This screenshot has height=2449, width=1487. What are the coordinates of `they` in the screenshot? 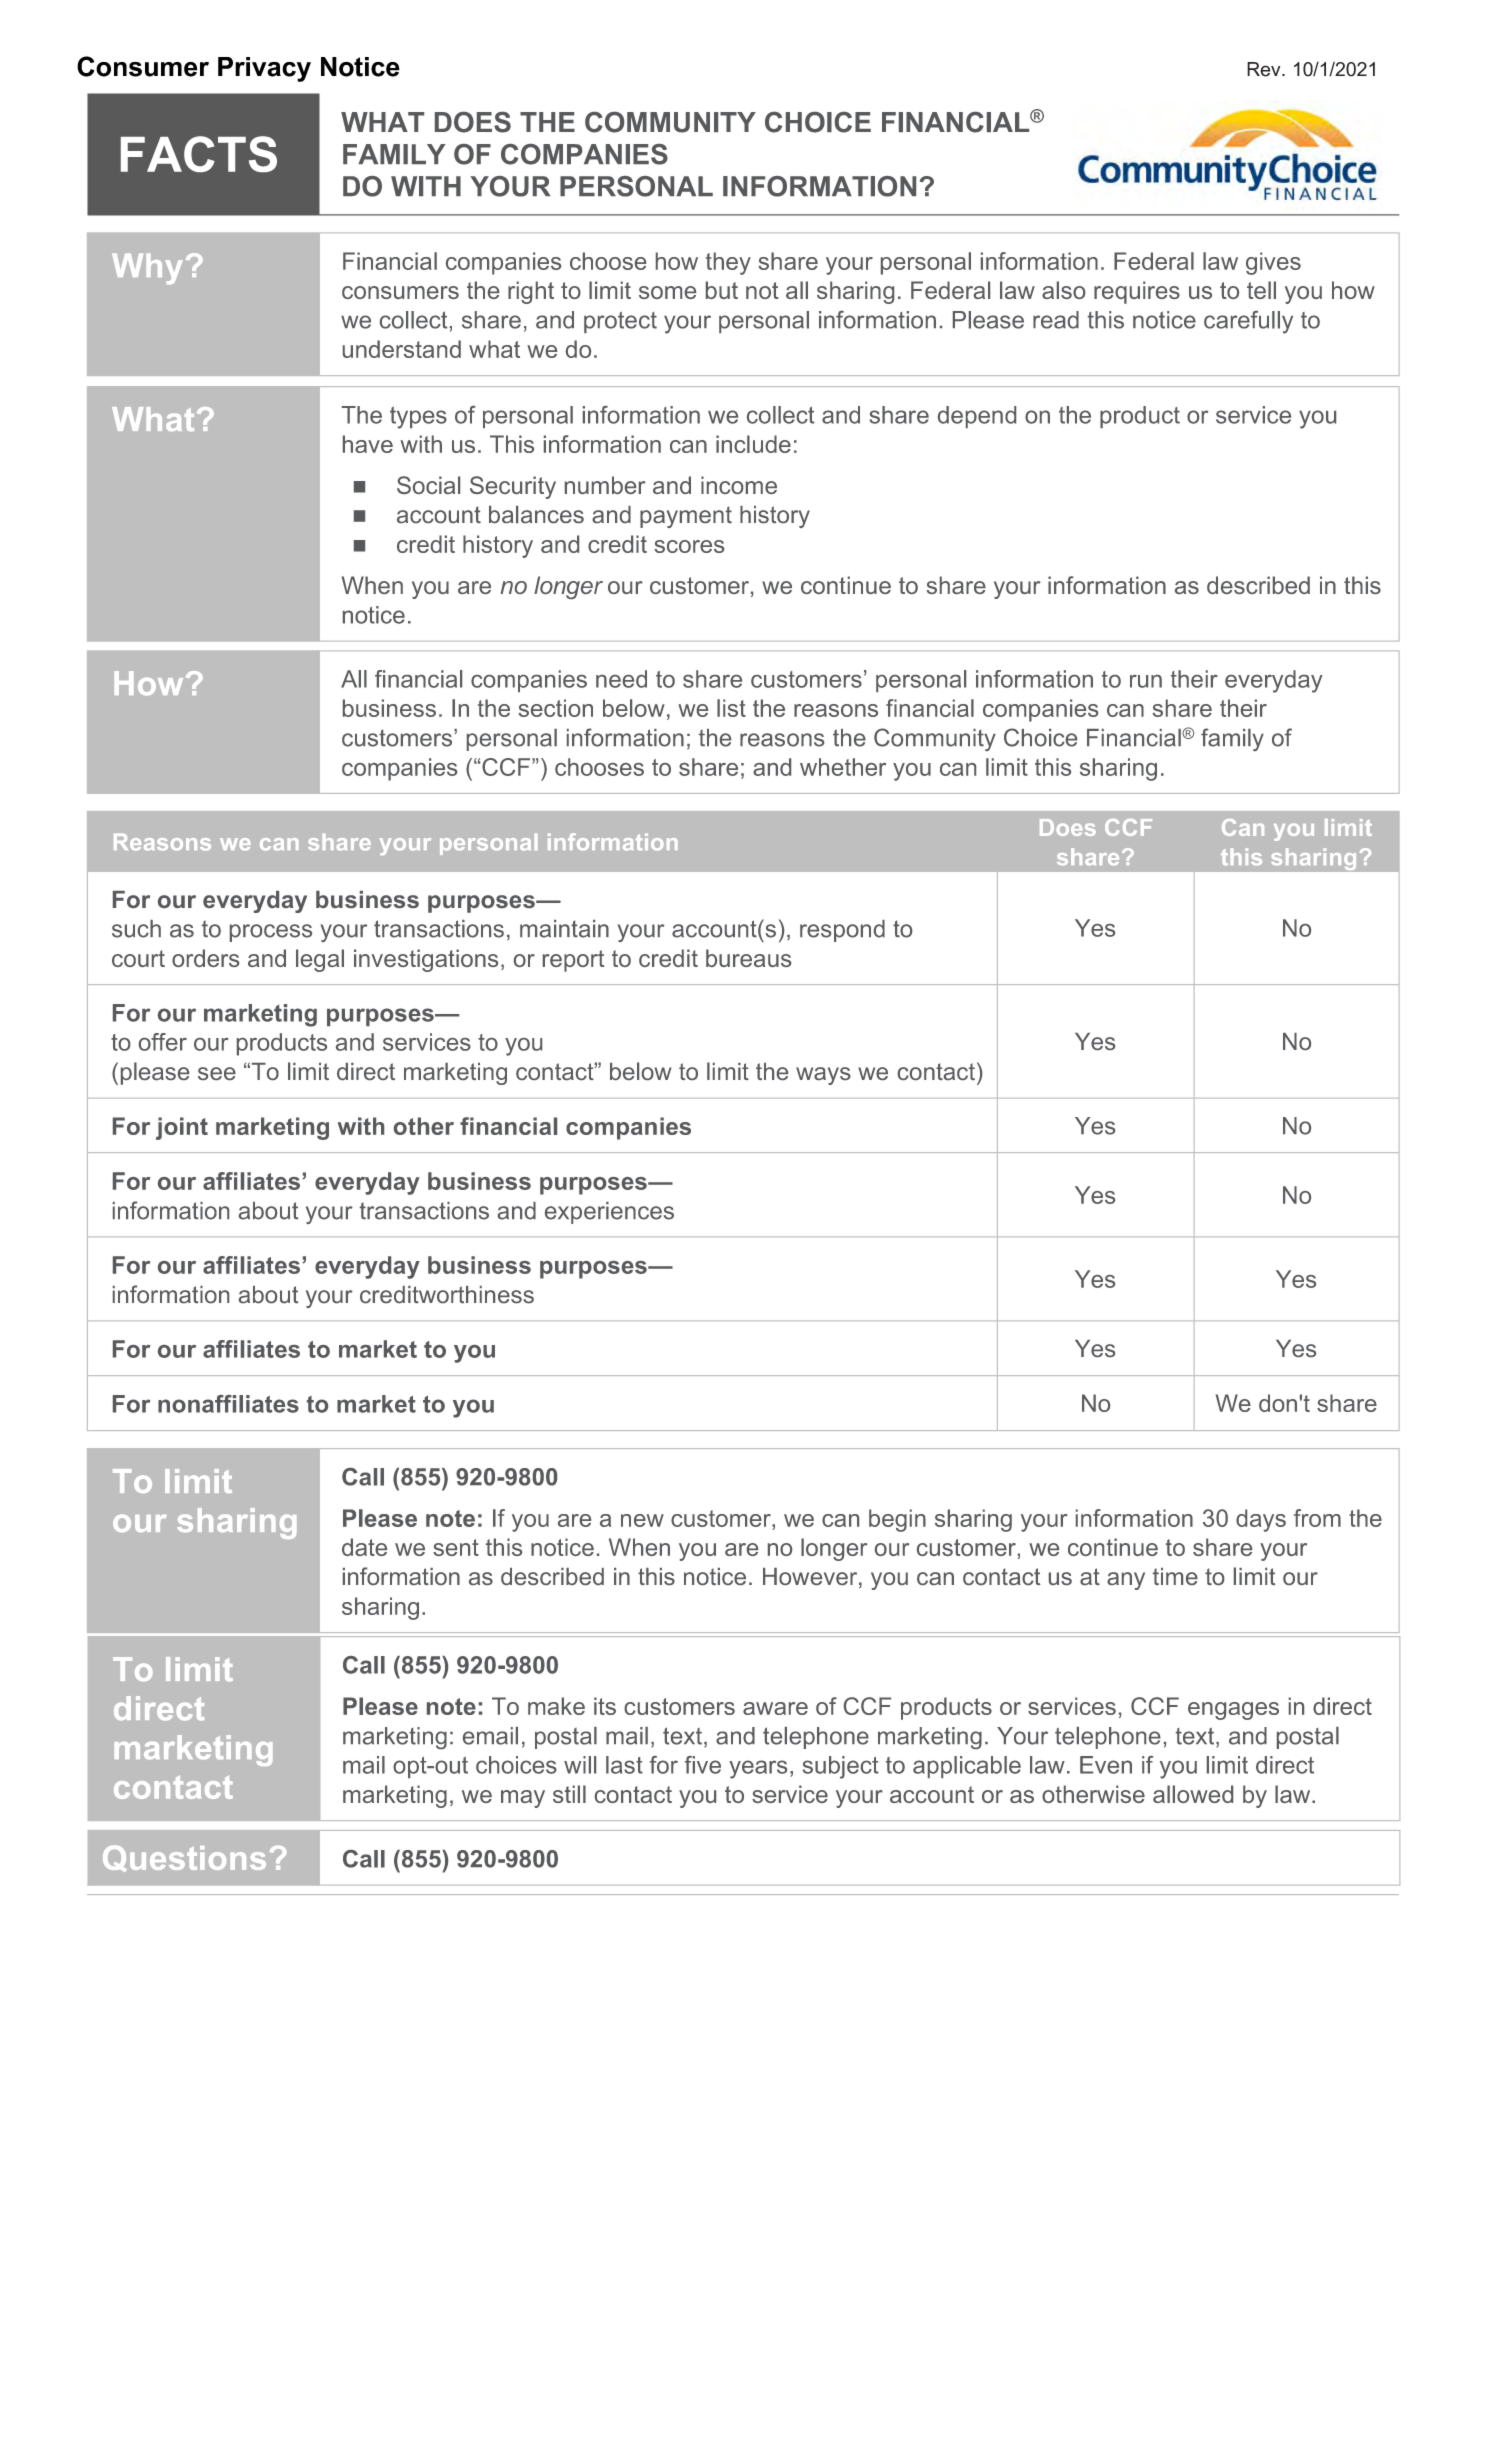 It's located at (728, 263).
